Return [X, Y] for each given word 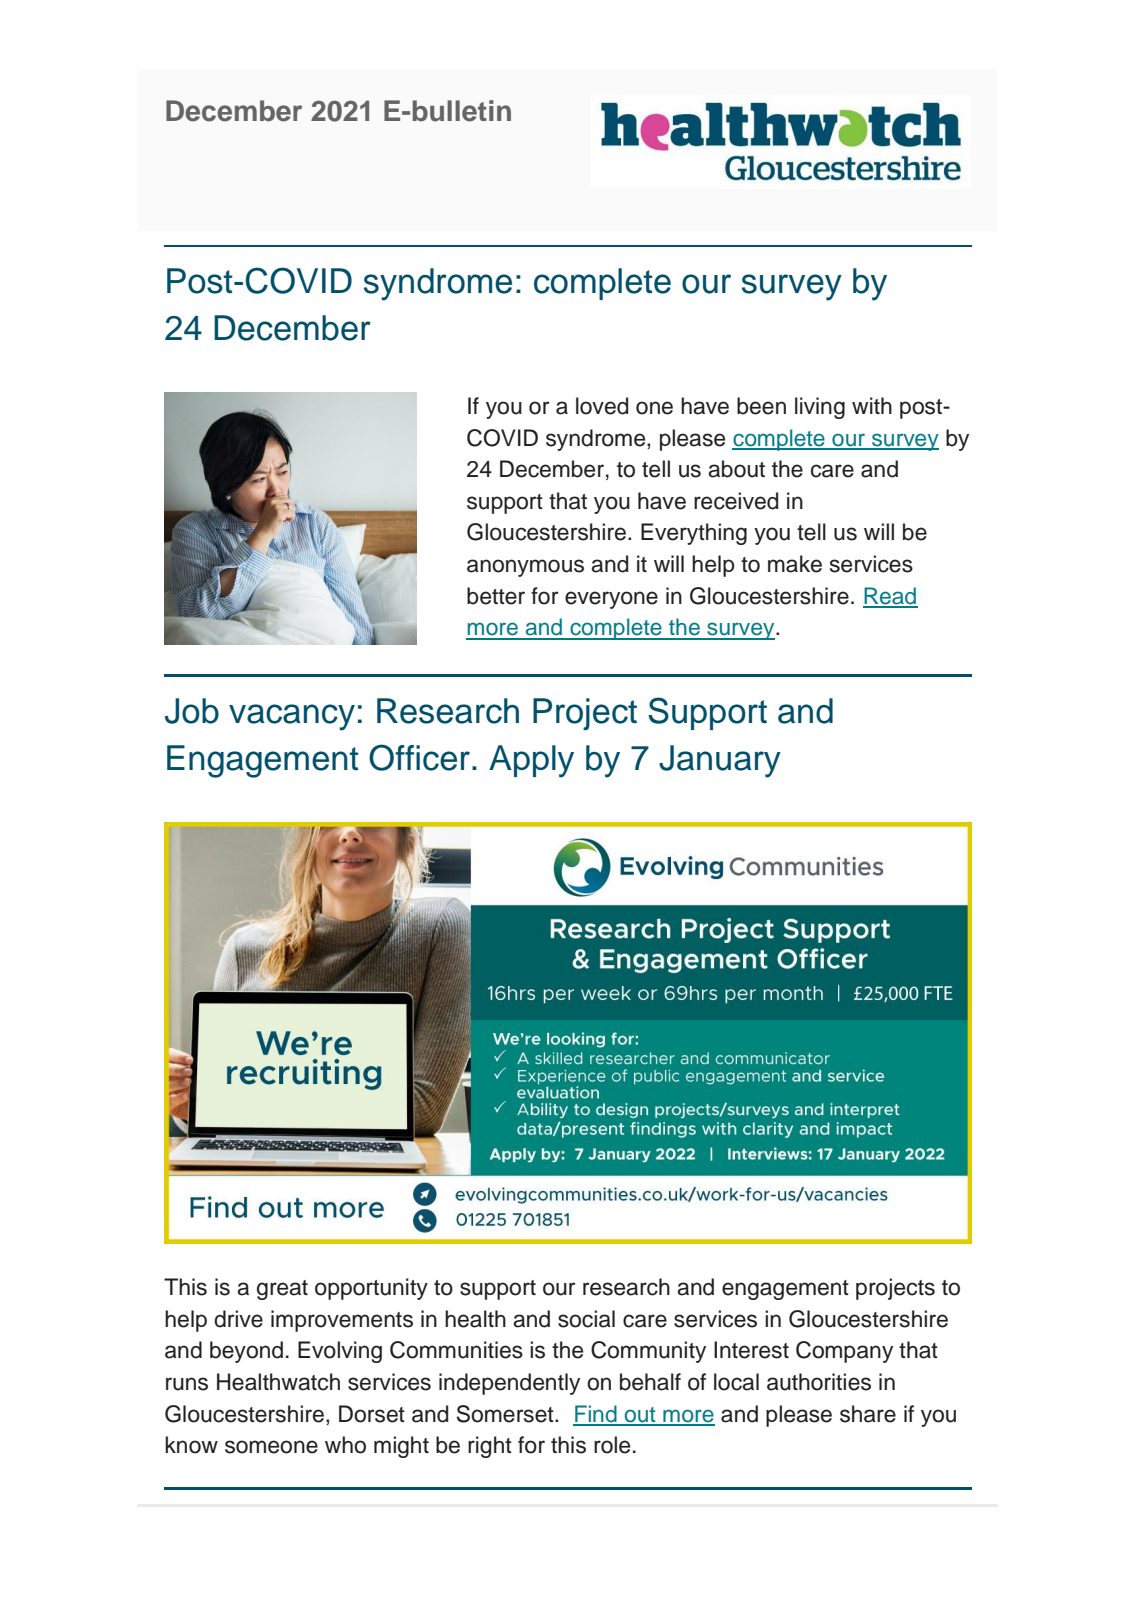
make [795, 564]
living [820, 408]
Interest [751, 1350]
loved [602, 406]
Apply [531, 761]
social [586, 1319]
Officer [419, 757]
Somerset [506, 1414]
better [496, 596]
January [720, 761]
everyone [611, 600]
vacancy [292, 717]
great [282, 1290]
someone [271, 1447]
